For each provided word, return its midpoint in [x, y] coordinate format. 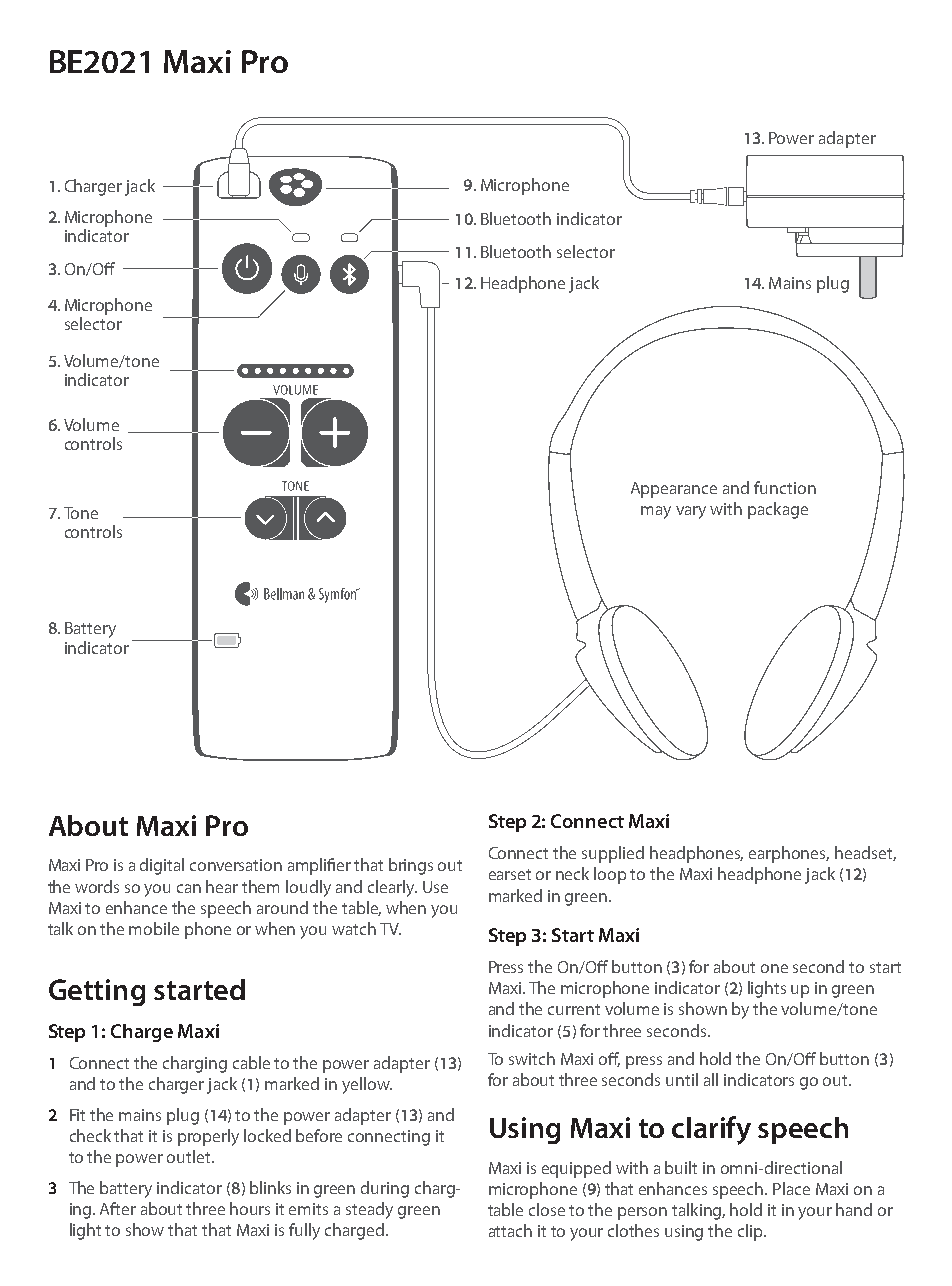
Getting [97, 992]
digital [162, 866]
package [778, 510]
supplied [613, 854]
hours [250, 1208]
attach [510, 1230]
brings [411, 866]
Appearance [674, 490]
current [574, 1009]
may [656, 512]
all [711, 1079]
